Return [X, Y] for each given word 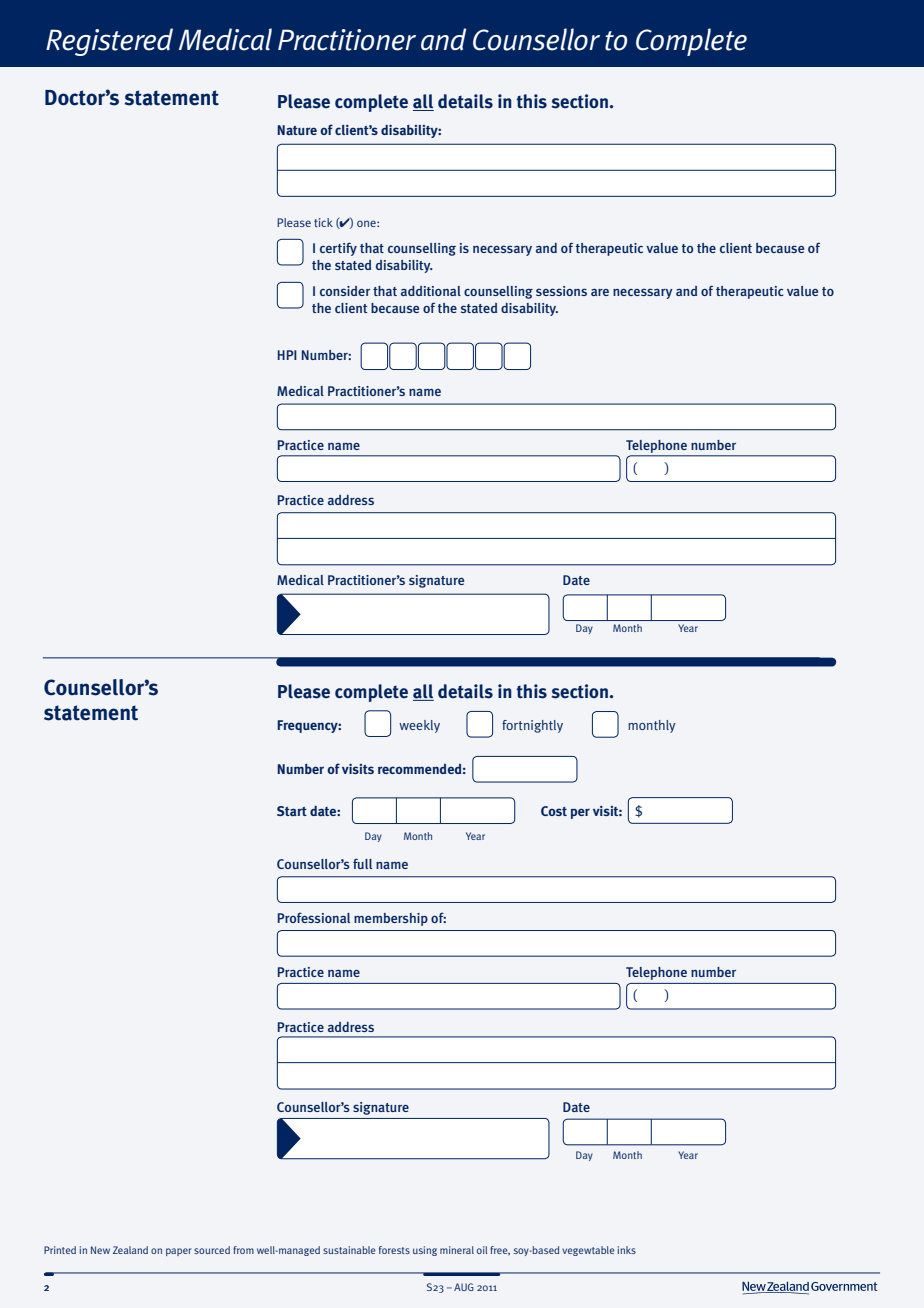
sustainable [349, 1250]
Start [292, 811]
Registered [109, 42]
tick [323, 222]
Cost [554, 811]
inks [627, 1250]
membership [391, 919]
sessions [561, 291]
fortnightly [532, 726]
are [600, 292]
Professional [314, 918]
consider [345, 291]
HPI [287, 355]
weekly [419, 726]
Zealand [130, 1250]
